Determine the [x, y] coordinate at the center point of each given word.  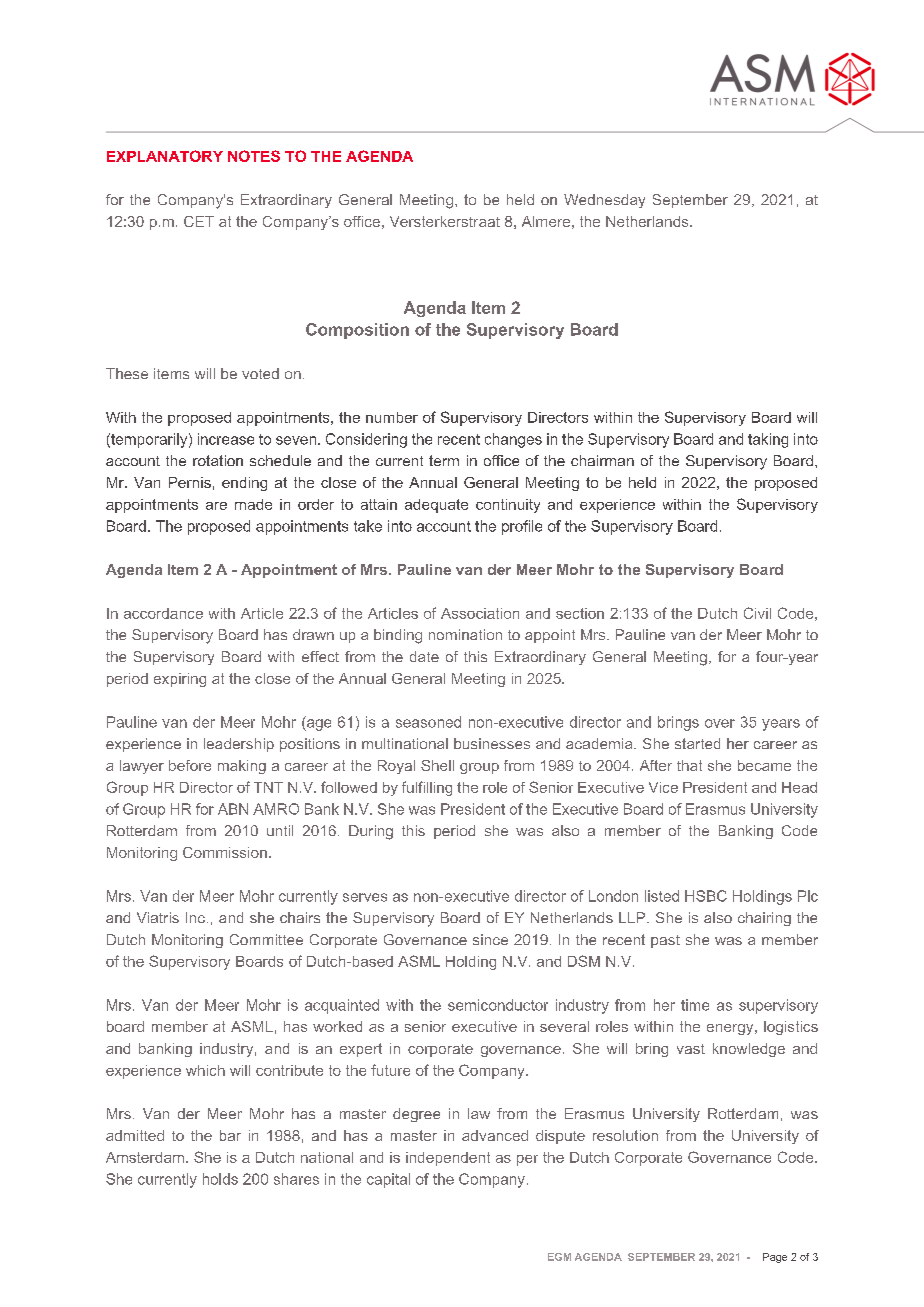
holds [220, 1179]
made [253, 504]
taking [768, 440]
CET [199, 221]
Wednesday [604, 201]
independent [448, 1159]
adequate [436, 506]
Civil [757, 613]
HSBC [706, 896]
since [490, 939]
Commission [225, 852]
